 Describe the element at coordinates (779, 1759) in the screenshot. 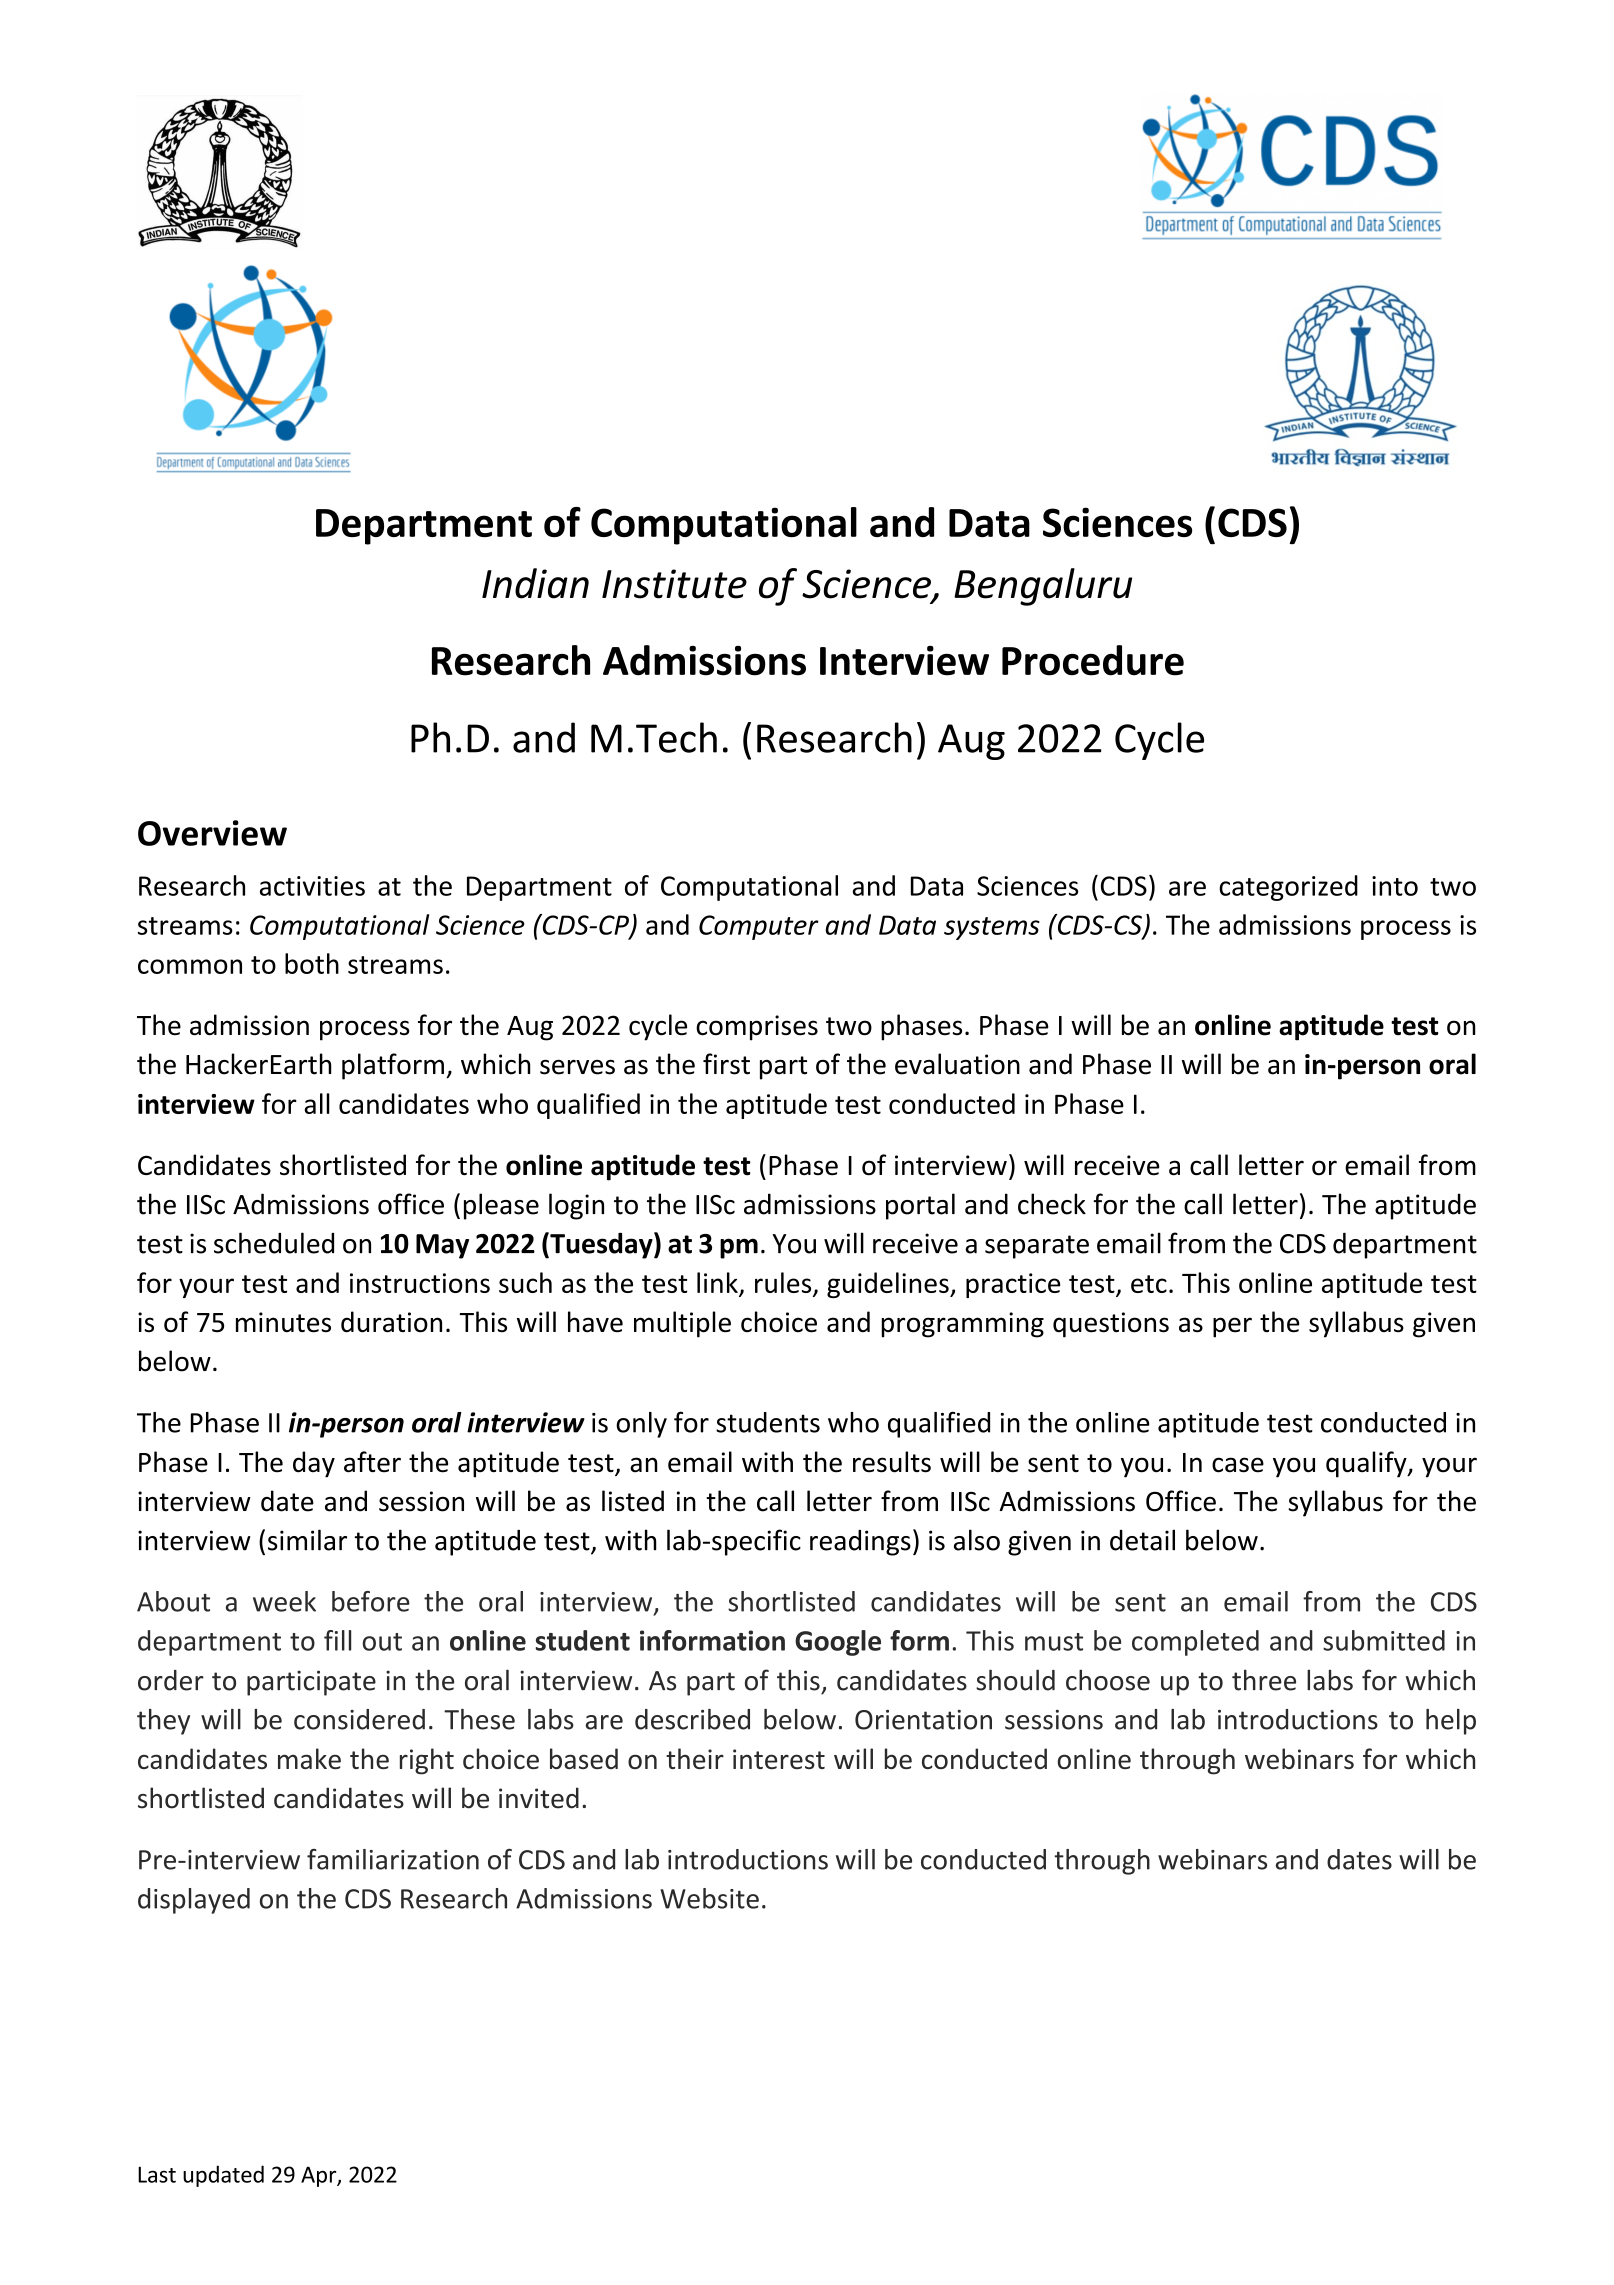

I see `interest` at that location.
